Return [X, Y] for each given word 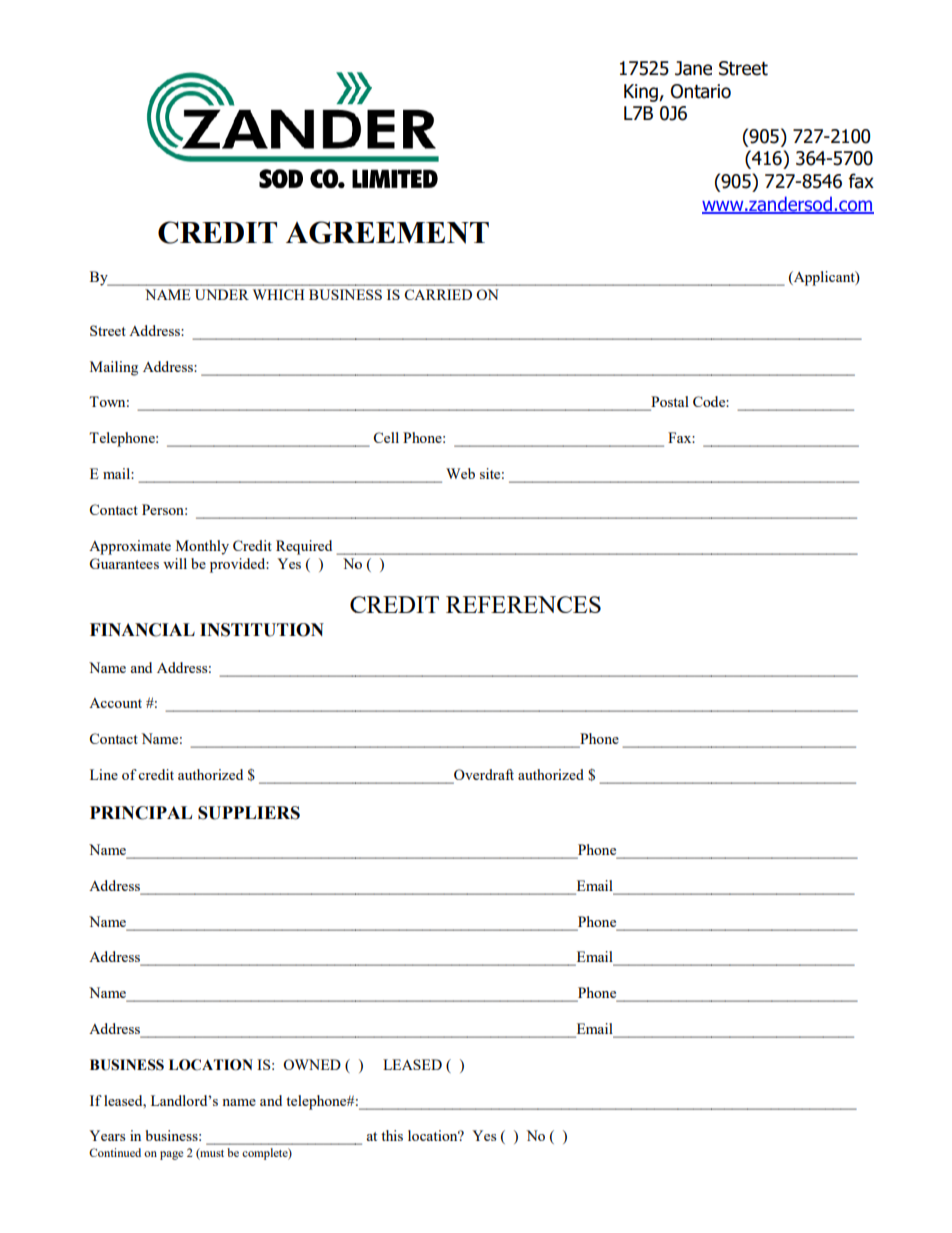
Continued [115, 1152]
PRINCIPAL [141, 813]
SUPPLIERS [249, 813]
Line [104, 774]
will [175, 563]
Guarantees [124, 563]
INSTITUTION [262, 630]
